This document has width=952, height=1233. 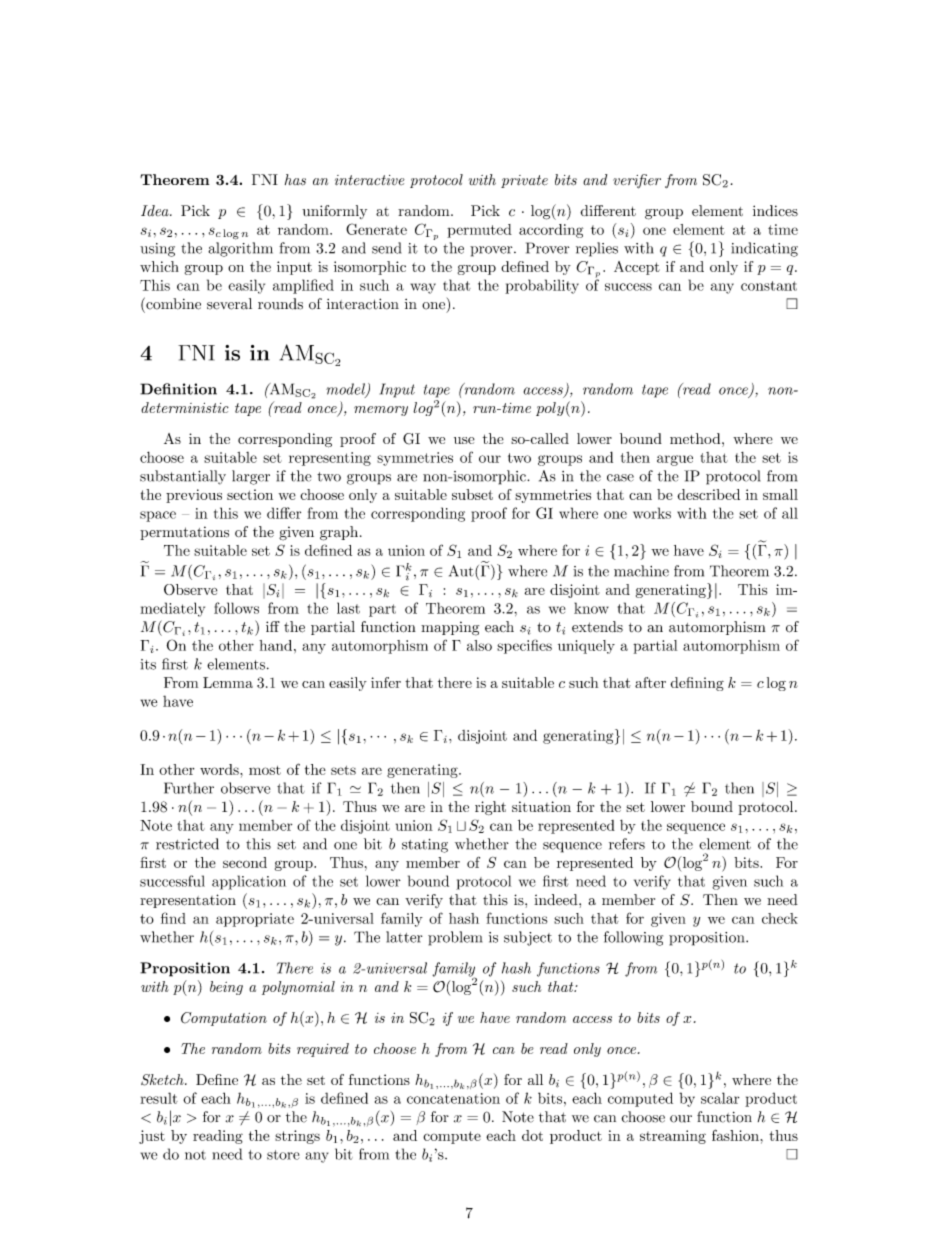 What do you see at coordinates (228, 682) in the document?
I see `Lemma` at bounding box center [228, 682].
